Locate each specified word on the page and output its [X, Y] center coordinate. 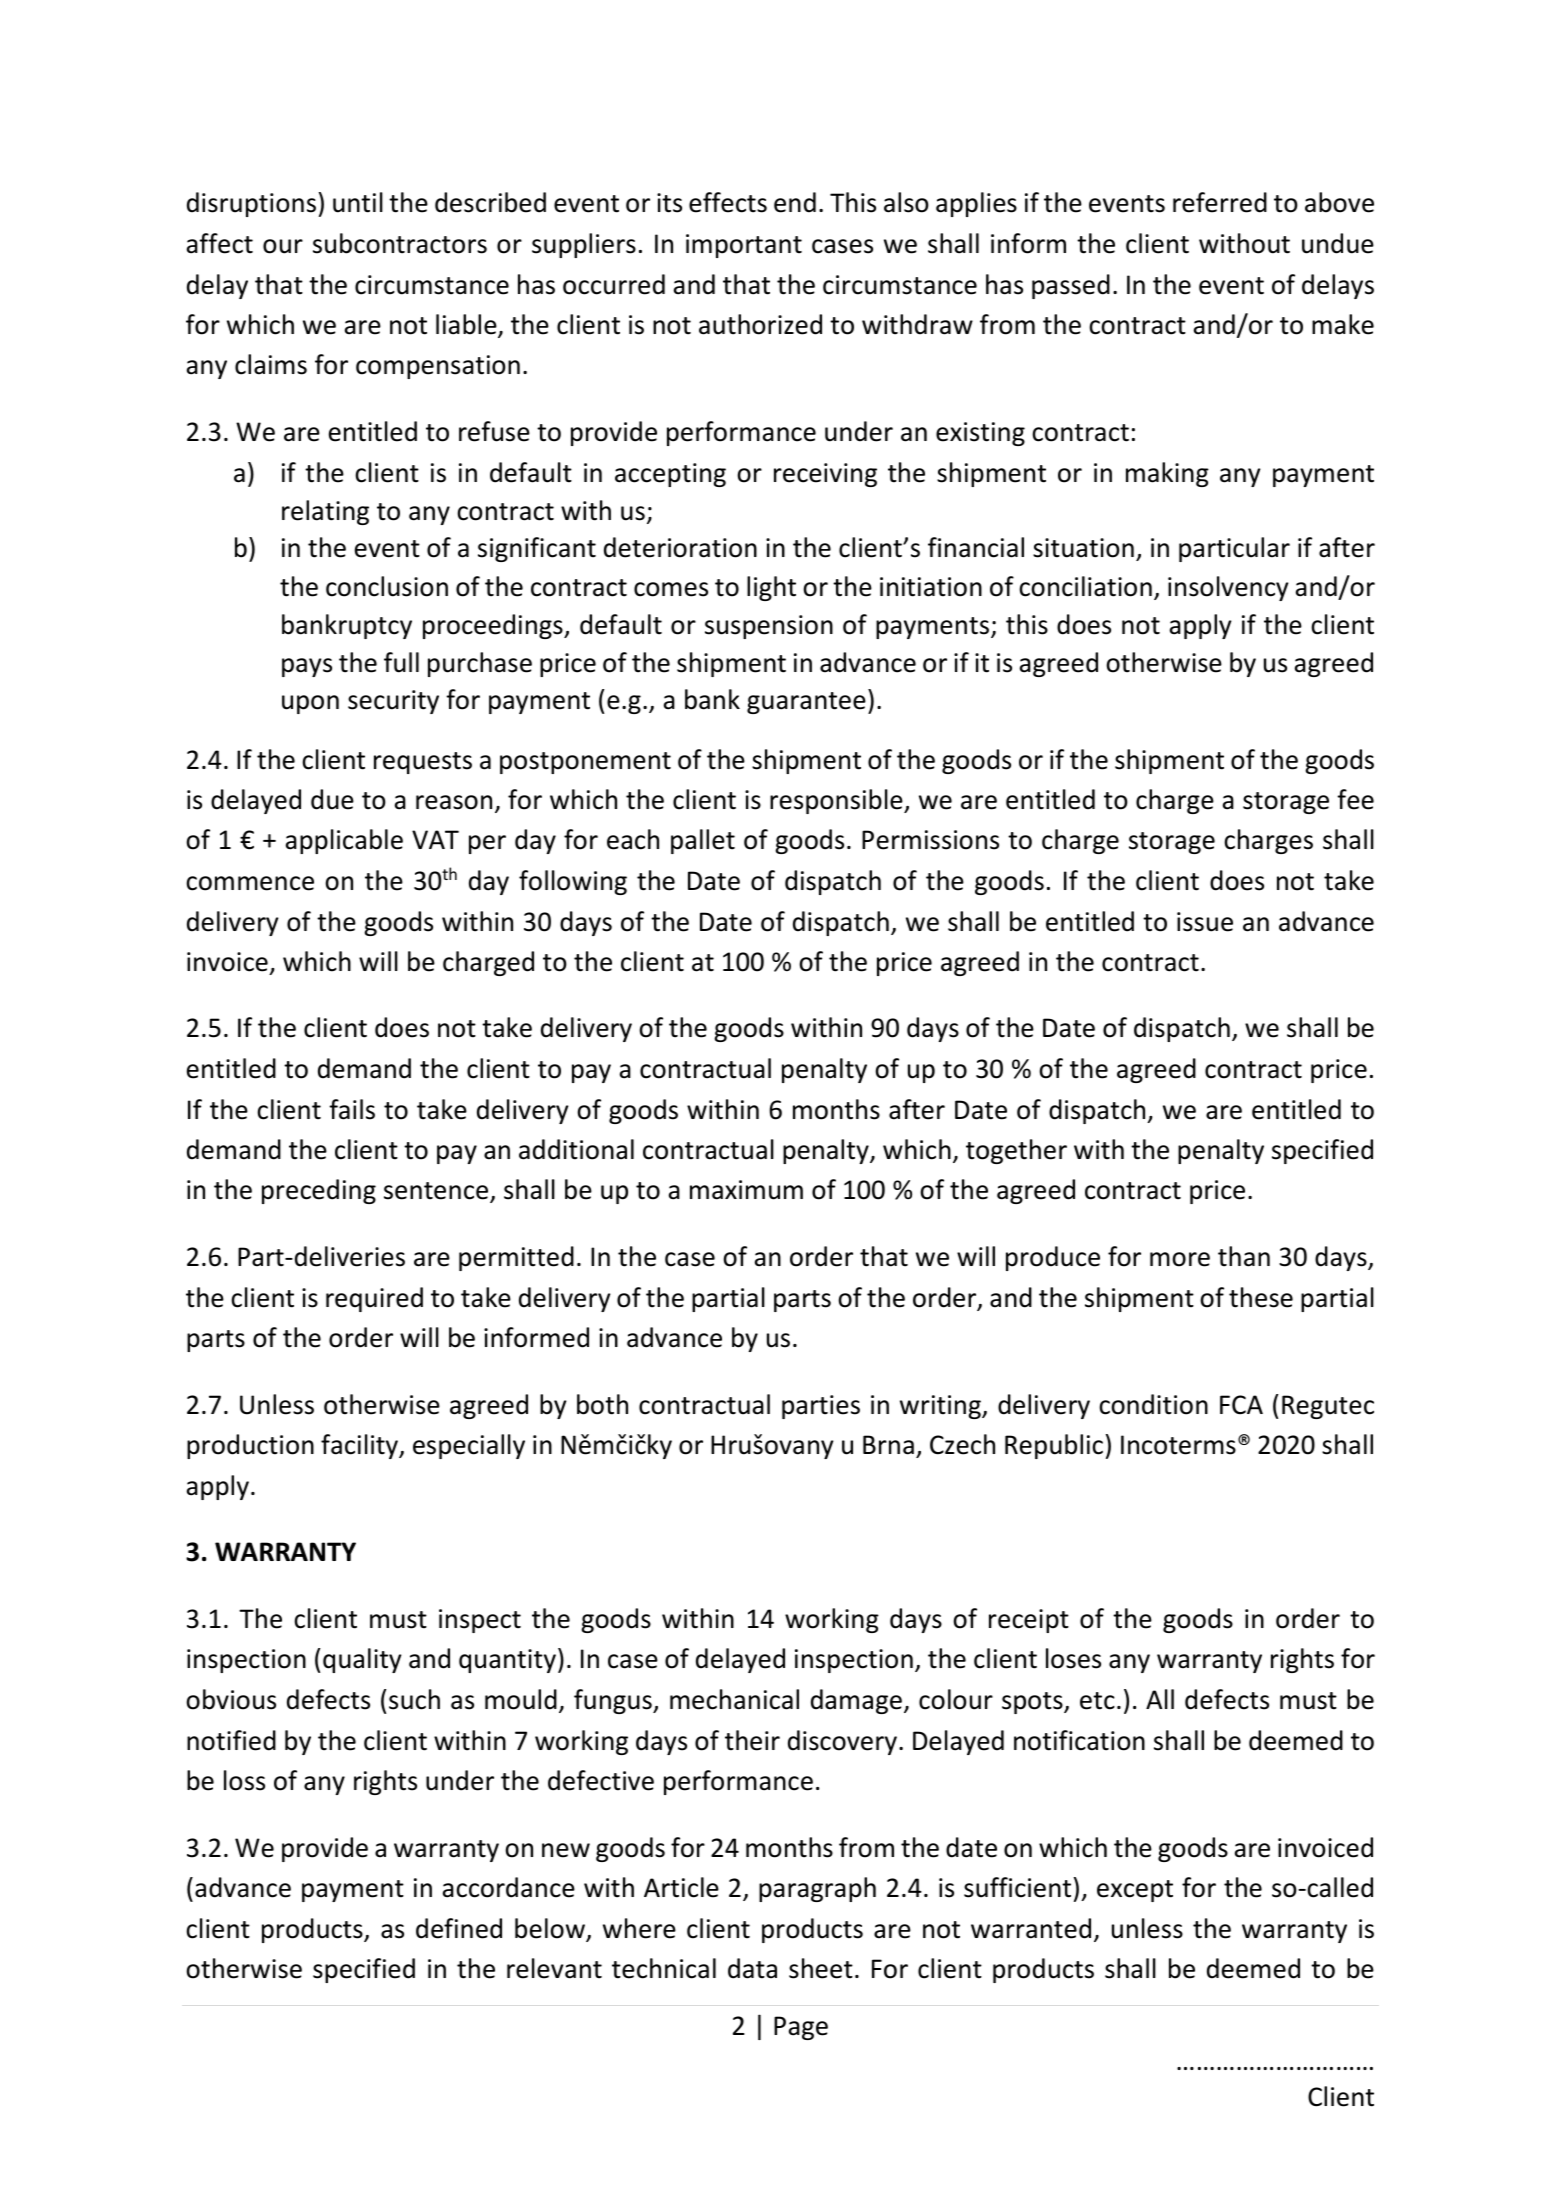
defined [459, 1928]
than [1244, 1256]
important [744, 246]
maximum [746, 1190]
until [358, 202]
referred [1220, 202]
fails [352, 1109]
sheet [821, 1968]
